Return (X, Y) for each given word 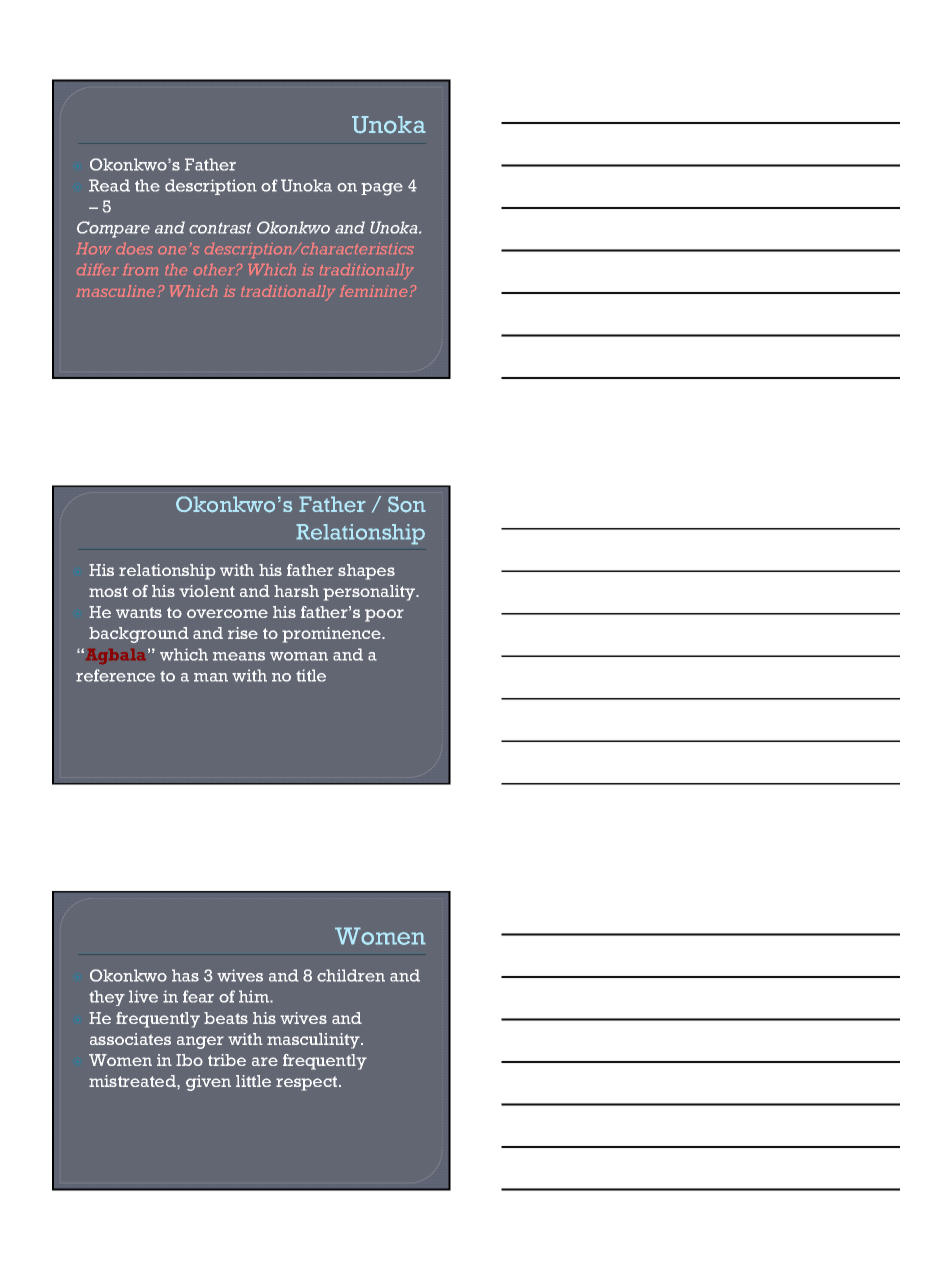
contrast (220, 228)
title (311, 675)
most (108, 591)
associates (130, 1039)
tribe (227, 1060)
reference (115, 675)
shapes (366, 572)
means (239, 656)
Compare (113, 229)
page (382, 189)
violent (207, 591)
